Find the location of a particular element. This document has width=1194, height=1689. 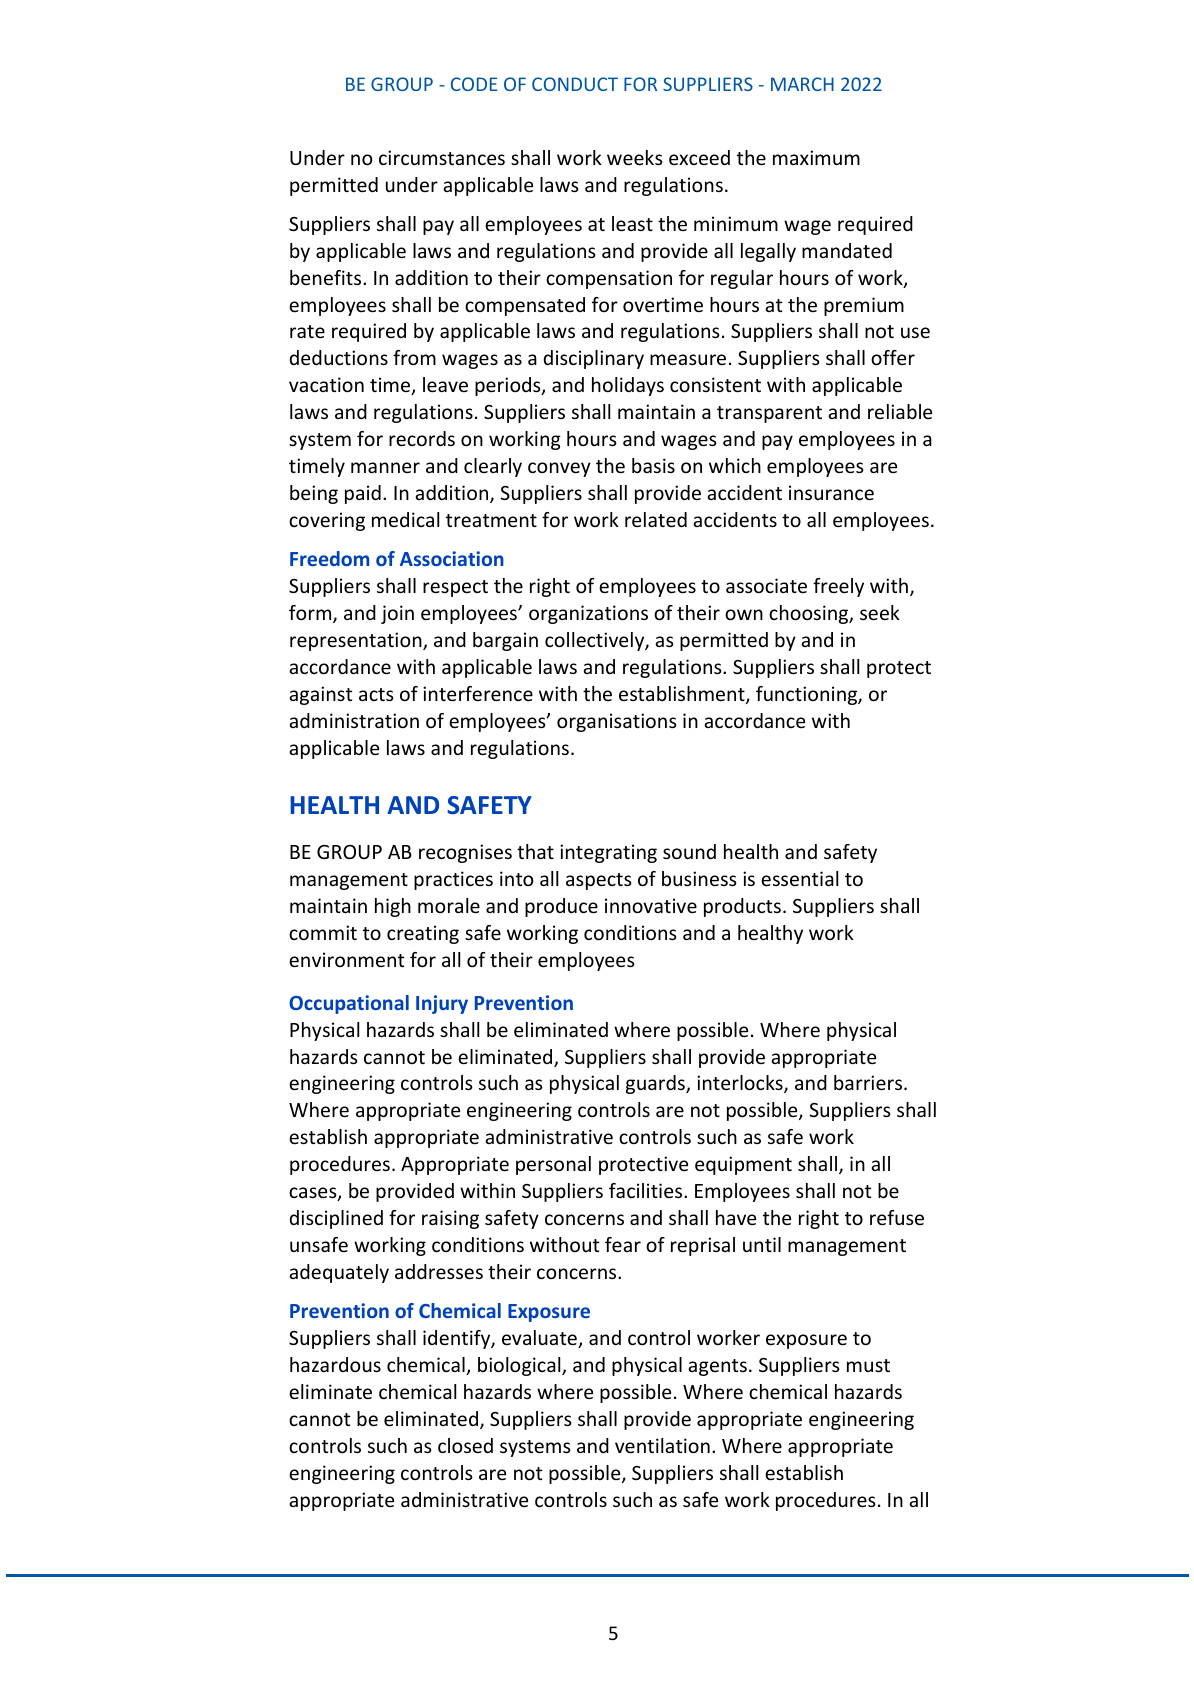

environment is located at coordinates (346, 959).
